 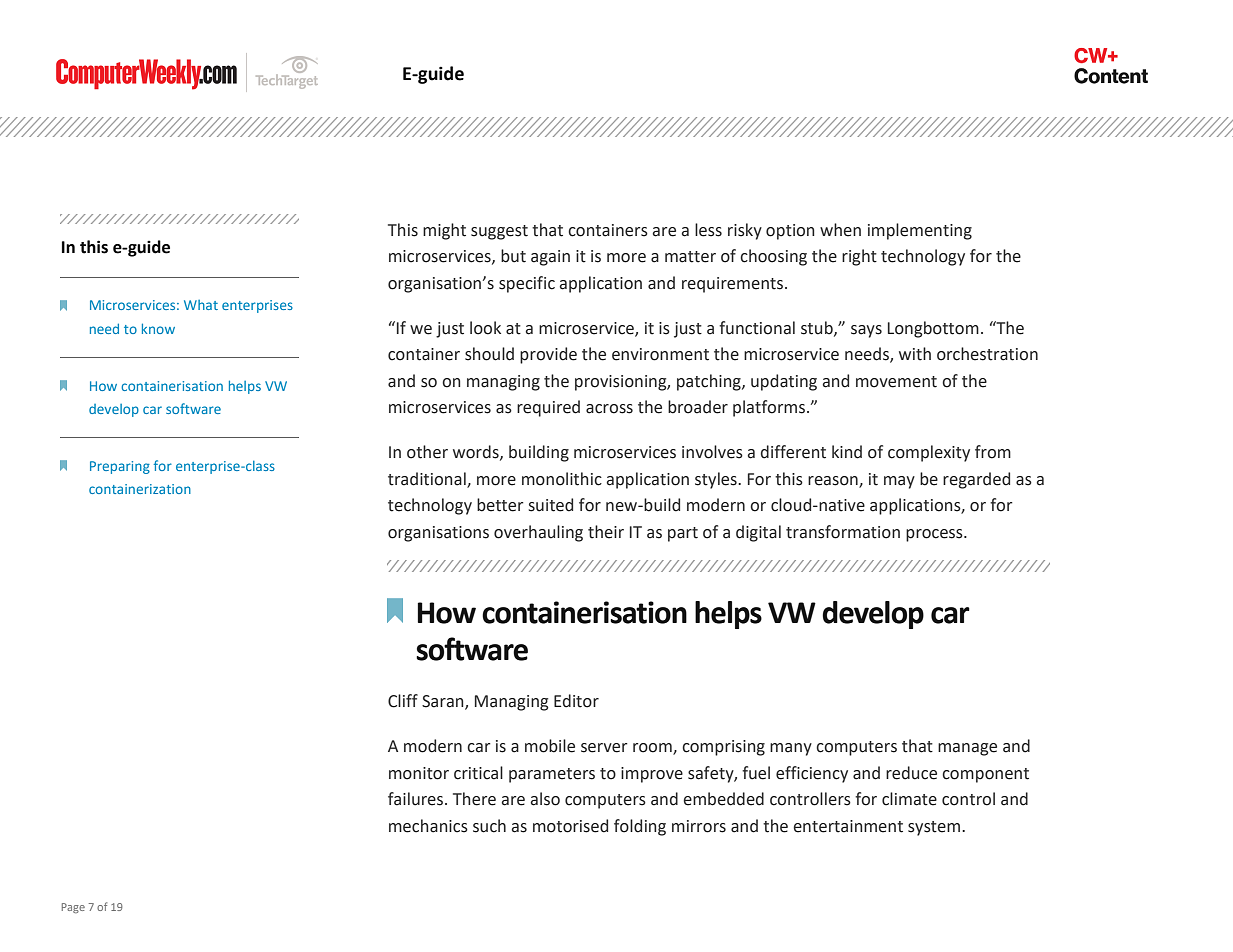 What do you see at coordinates (576, 701) in the screenshot?
I see `Editor` at bounding box center [576, 701].
